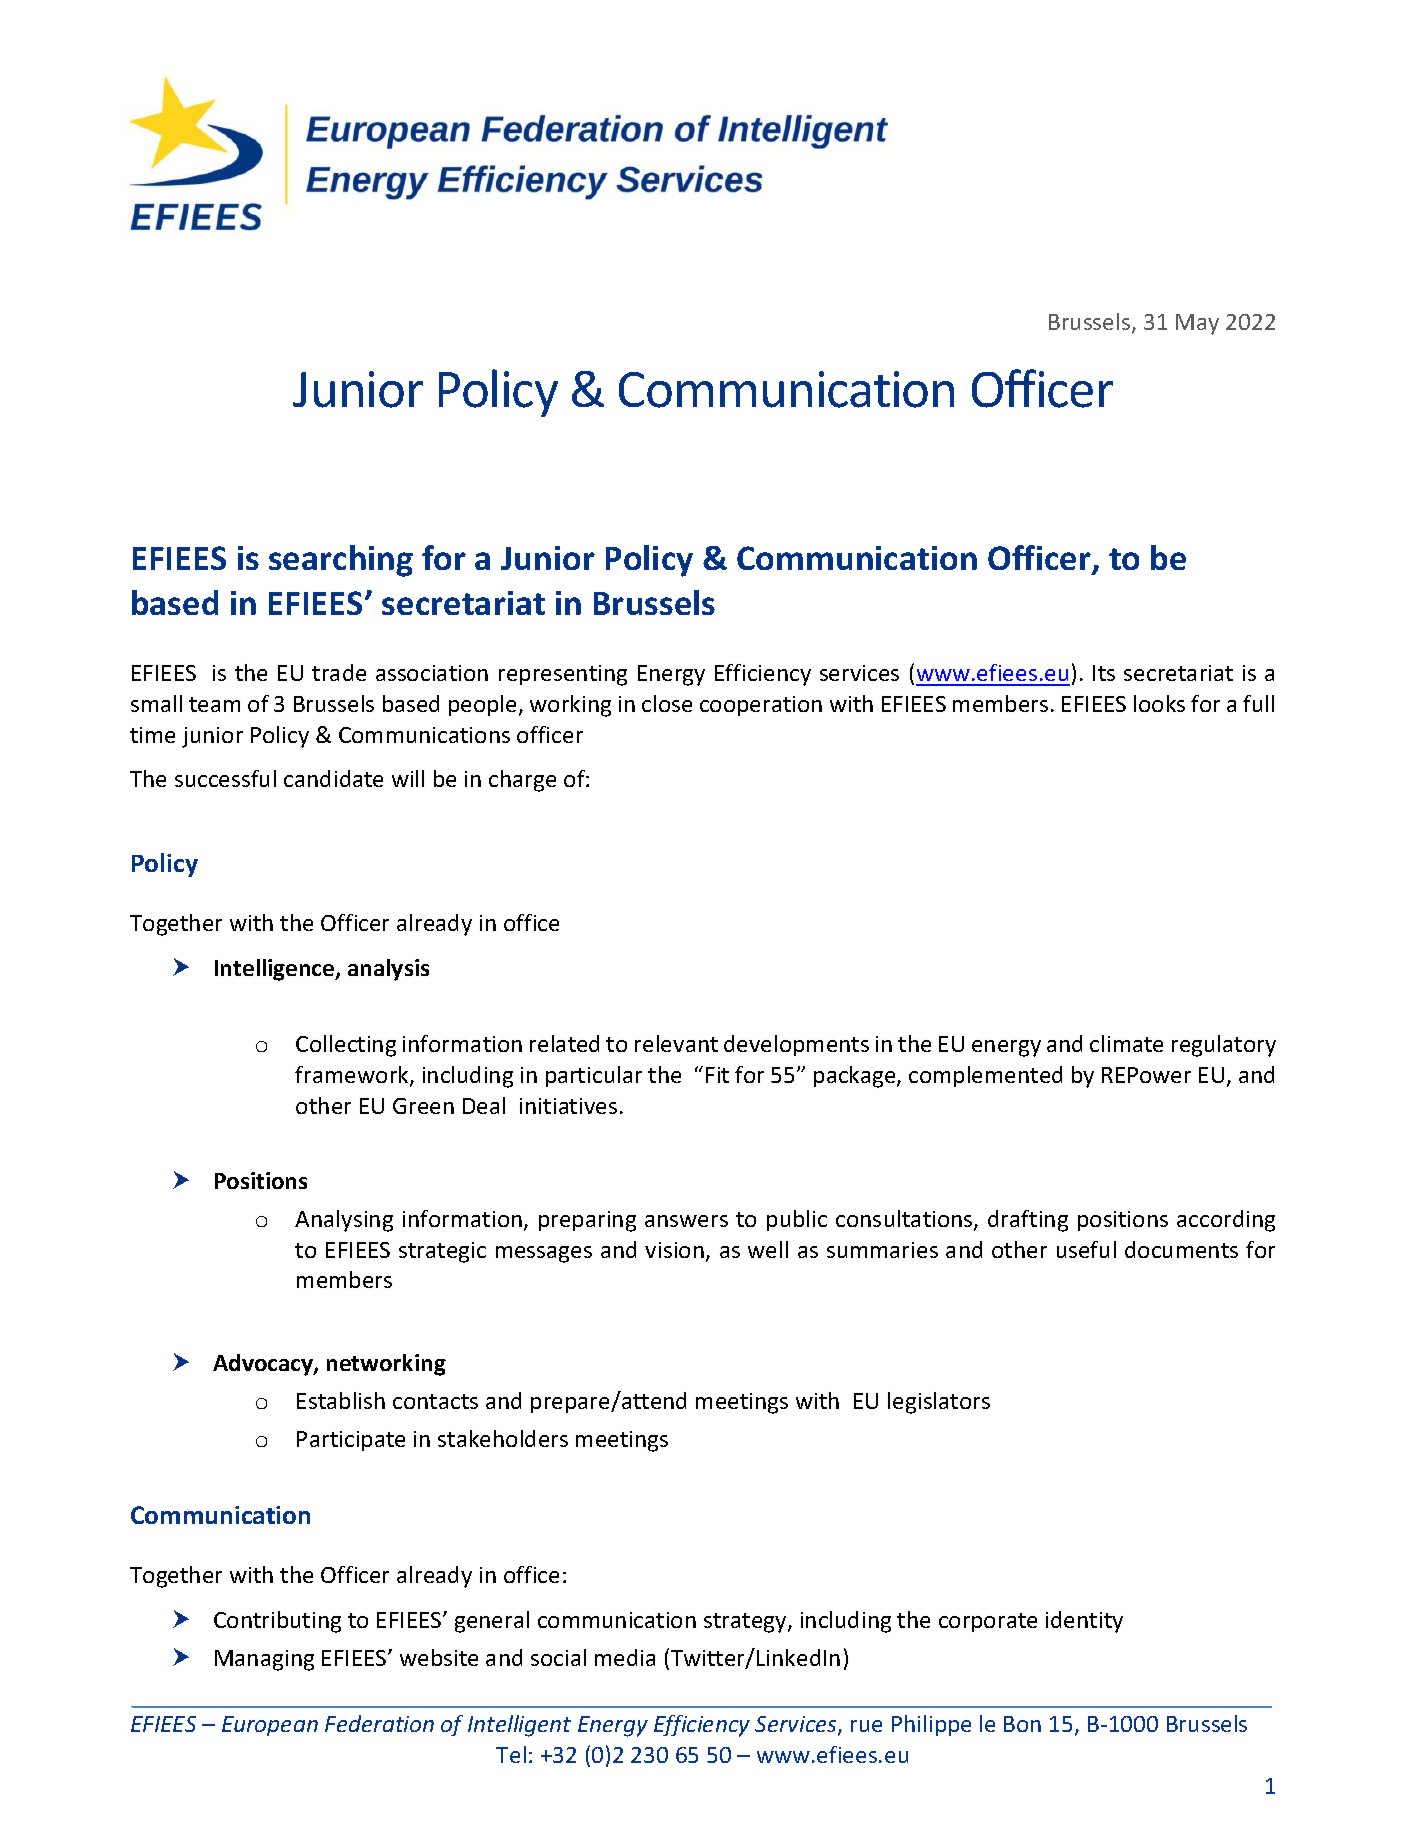 The width and height of the screenshot is (1407, 1821). Describe the element at coordinates (1159, 703) in the screenshot. I see `looks` at that location.
